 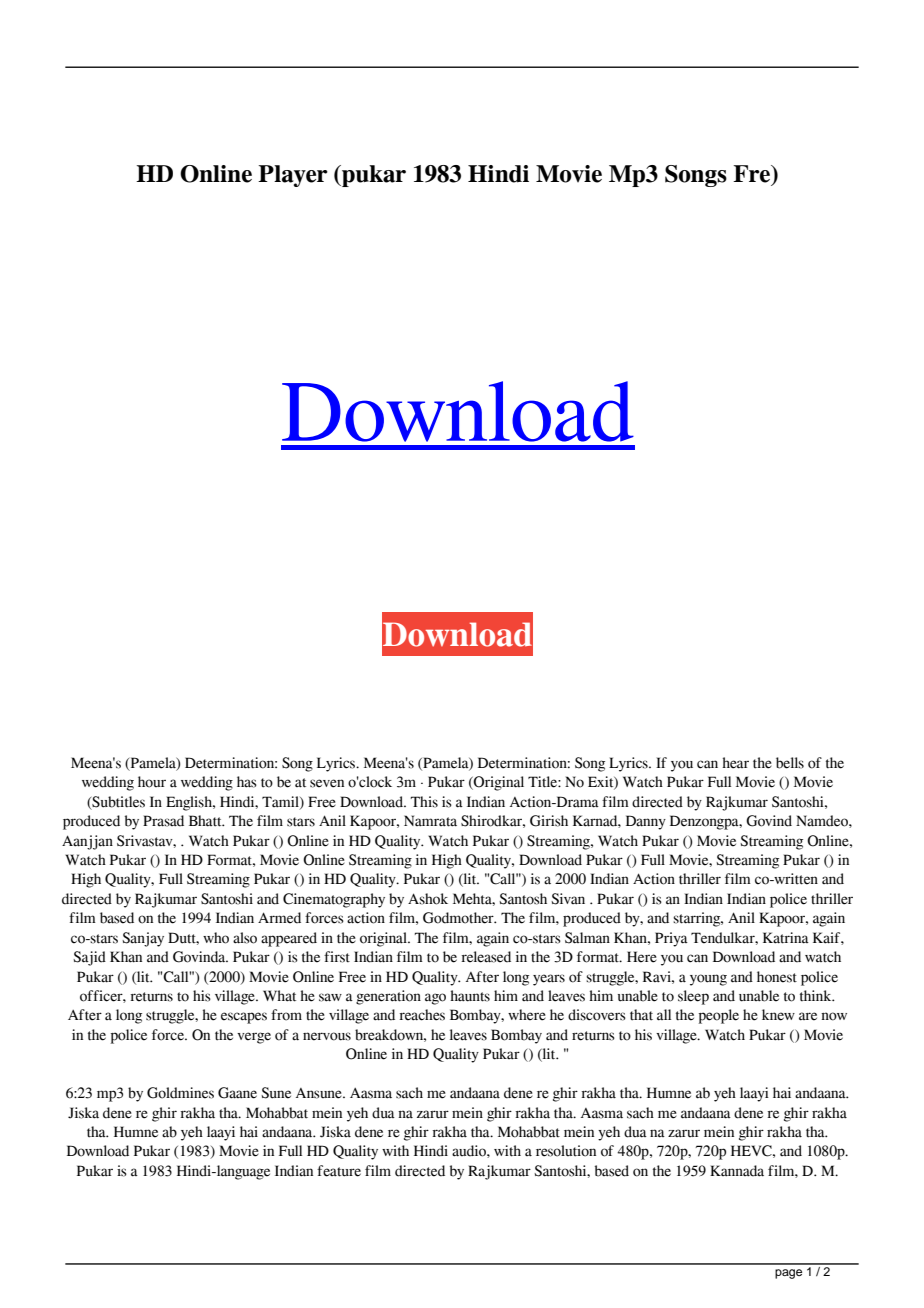 I want to click on resolution, so click(x=566, y=1151).
